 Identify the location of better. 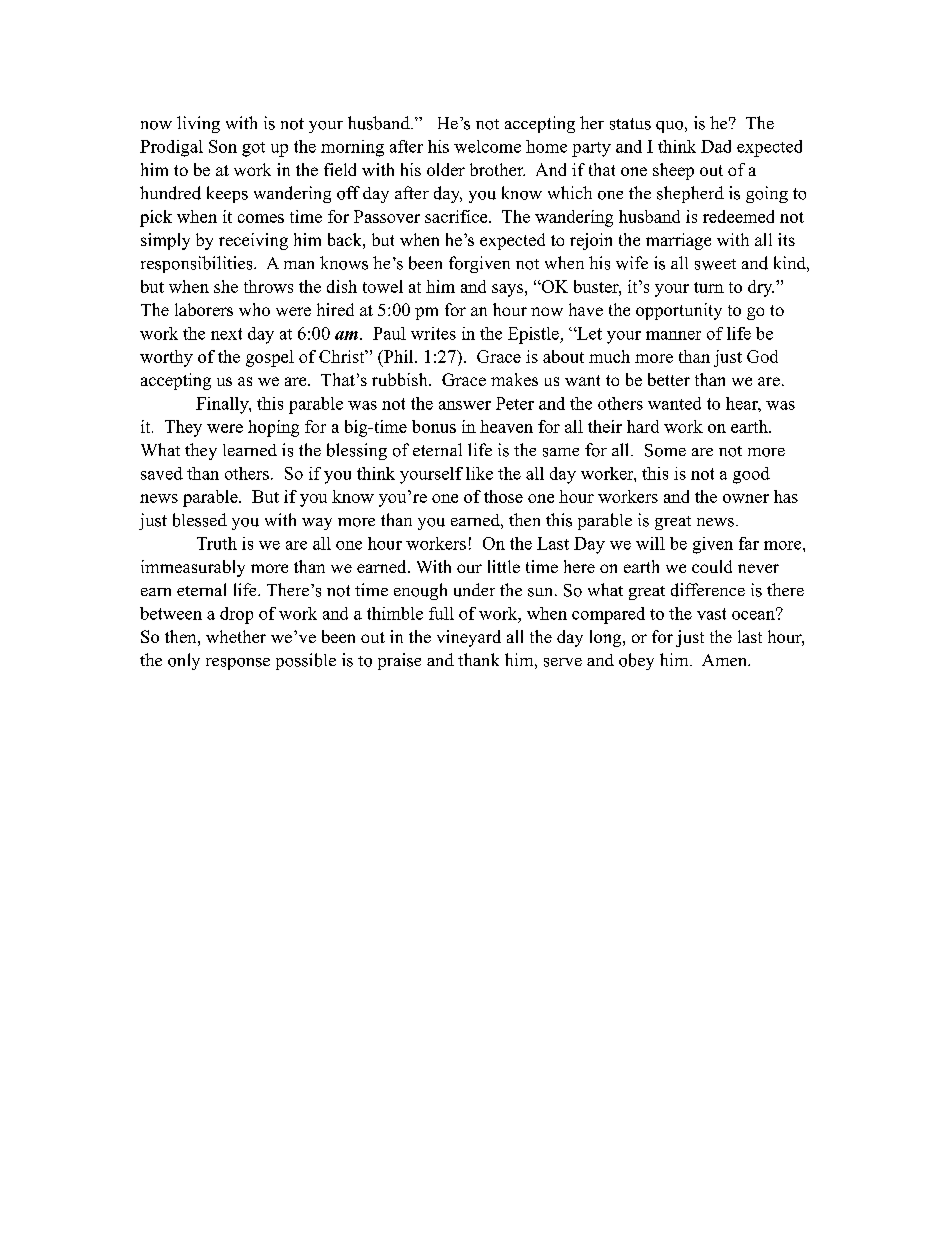
(669, 379).
